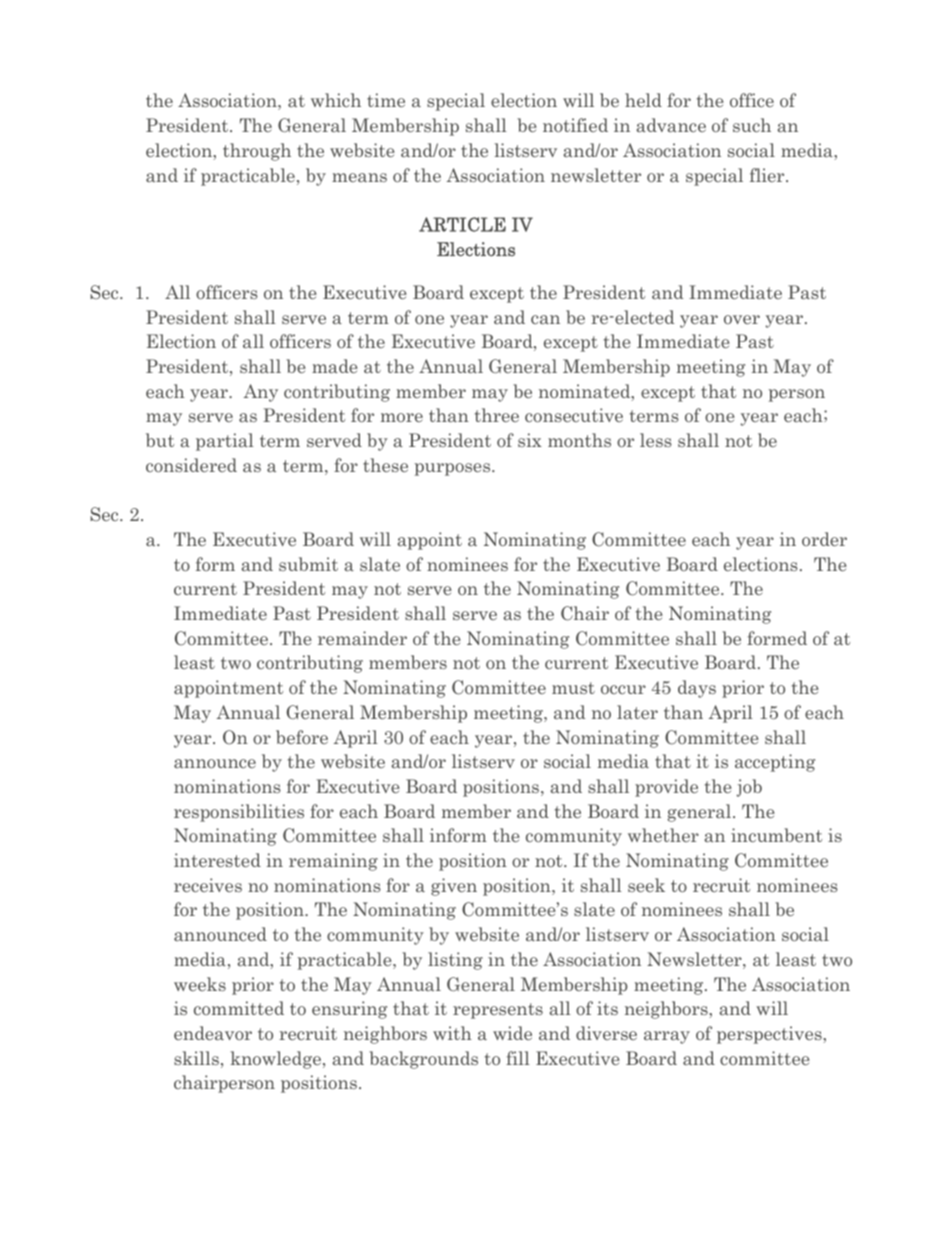 This screenshot has width=952, height=1233. Describe the element at coordinates (454, 469) in the screenshot. I see `purposes` at that location.
